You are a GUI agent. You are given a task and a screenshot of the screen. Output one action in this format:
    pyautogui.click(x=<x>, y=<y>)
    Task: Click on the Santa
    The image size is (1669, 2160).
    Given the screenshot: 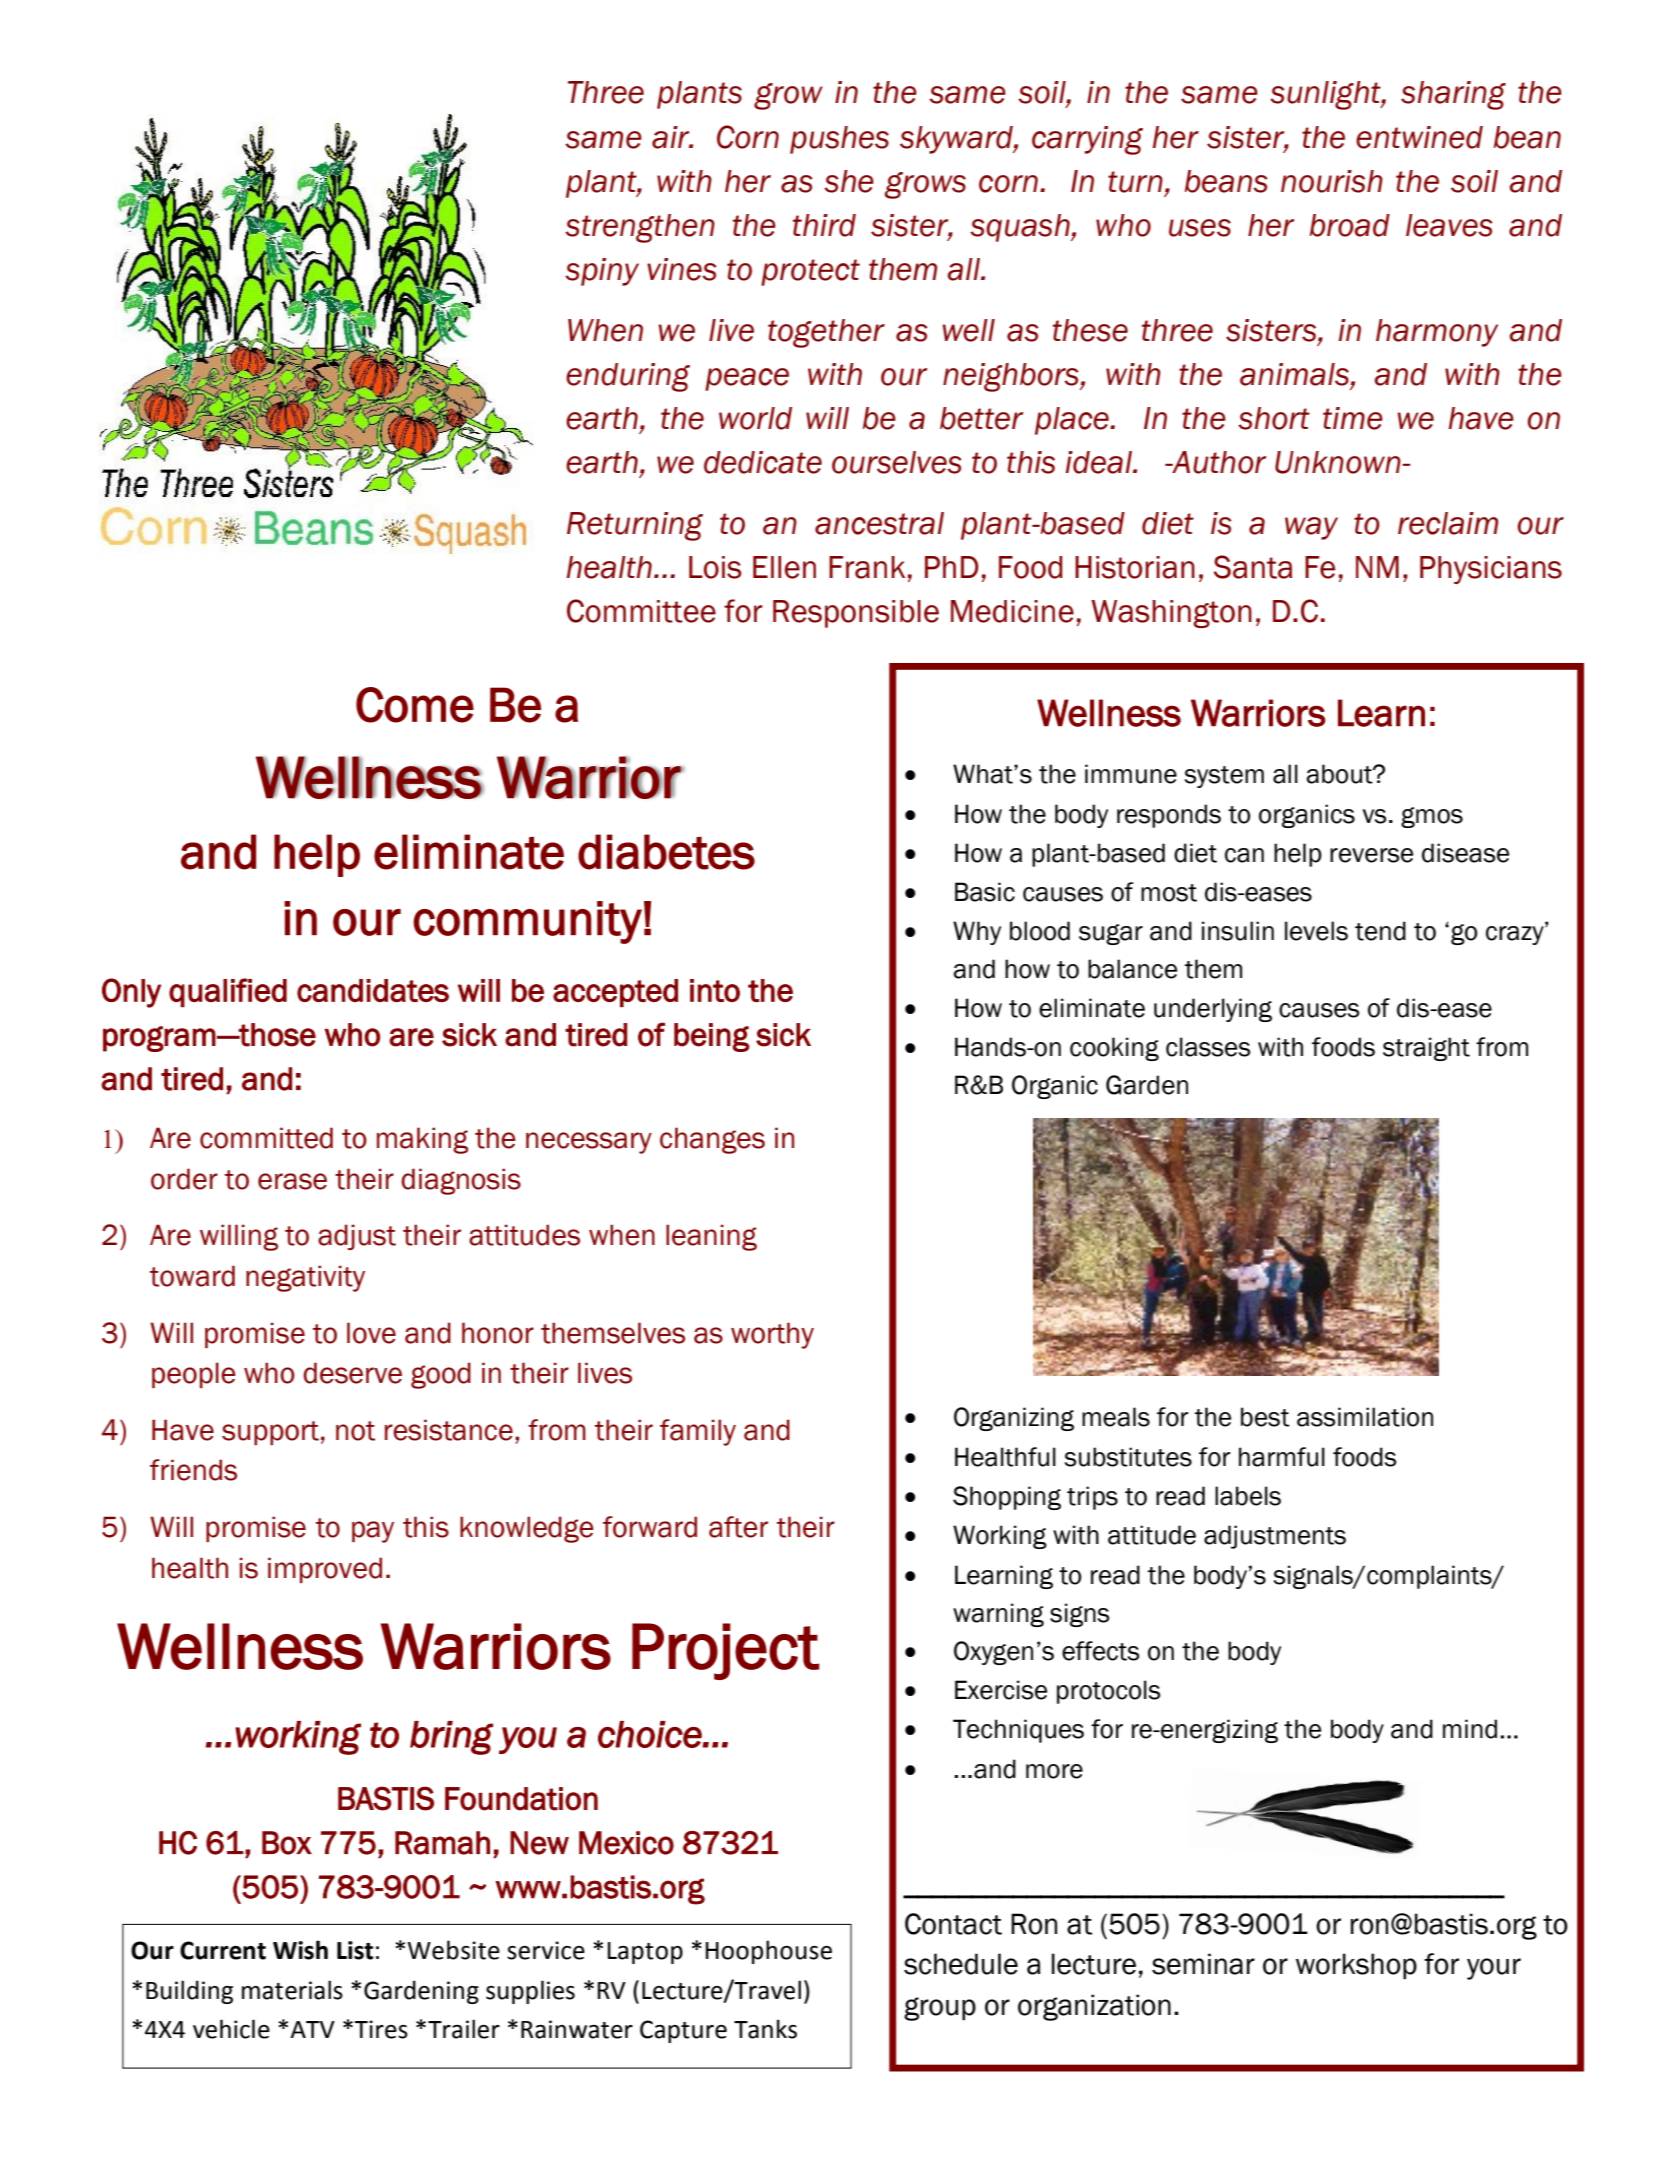 What is the action you would take?
    pyautogui.click(x=1253, y=567)
